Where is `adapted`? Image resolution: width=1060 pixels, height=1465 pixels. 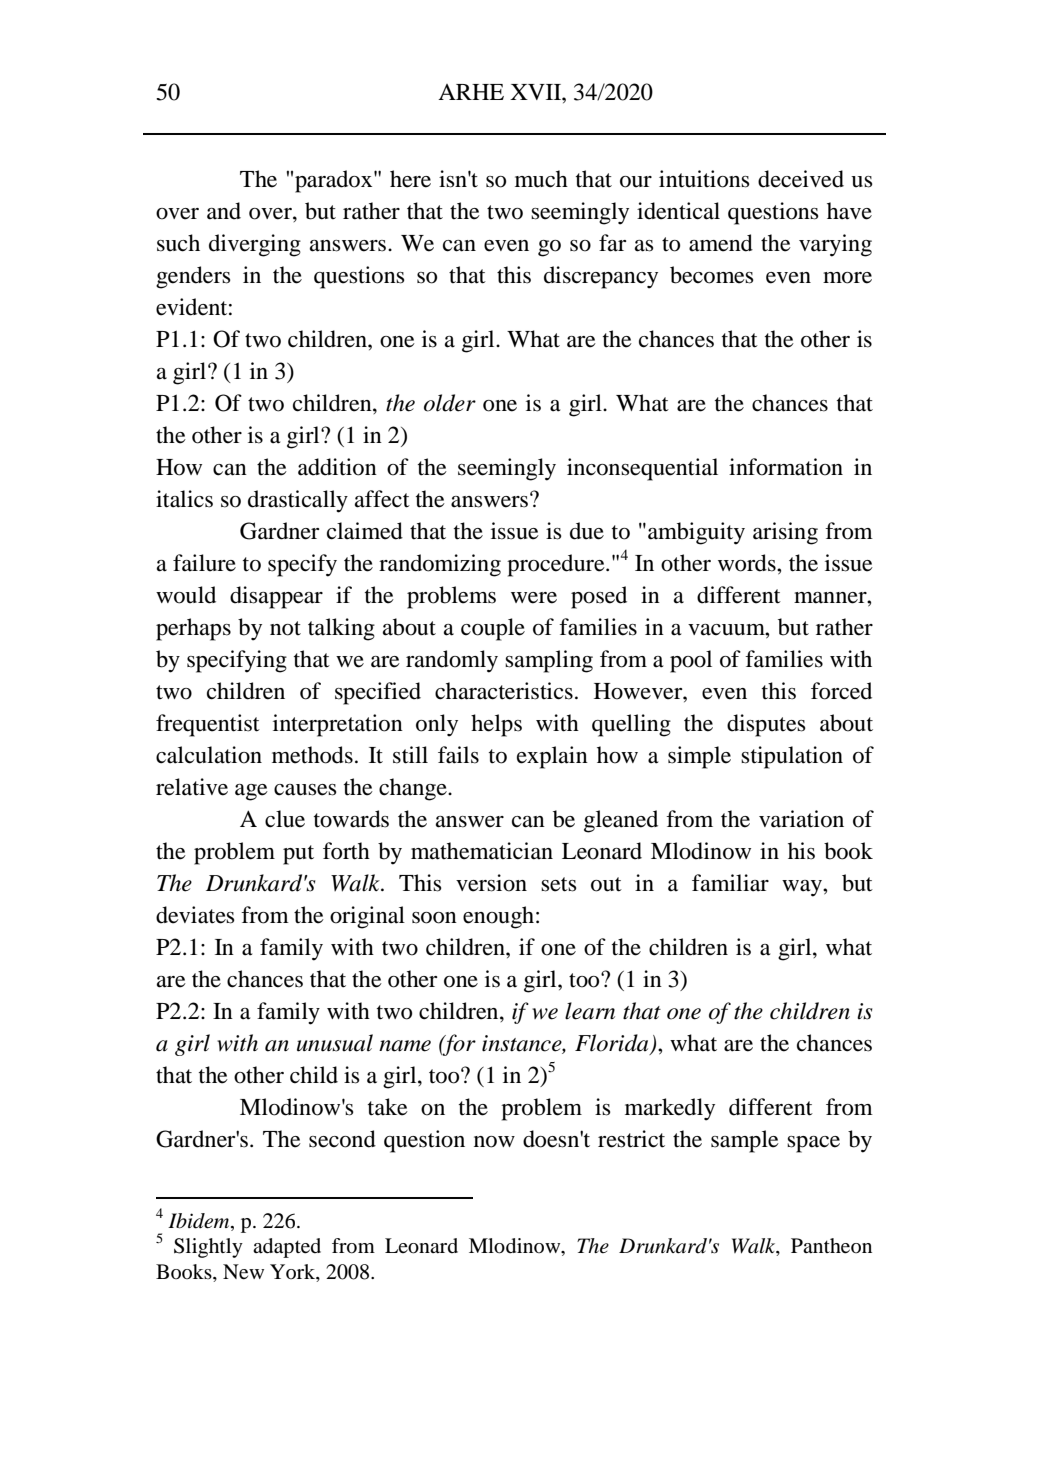
adapted is located at coordinates (287, 1248).
